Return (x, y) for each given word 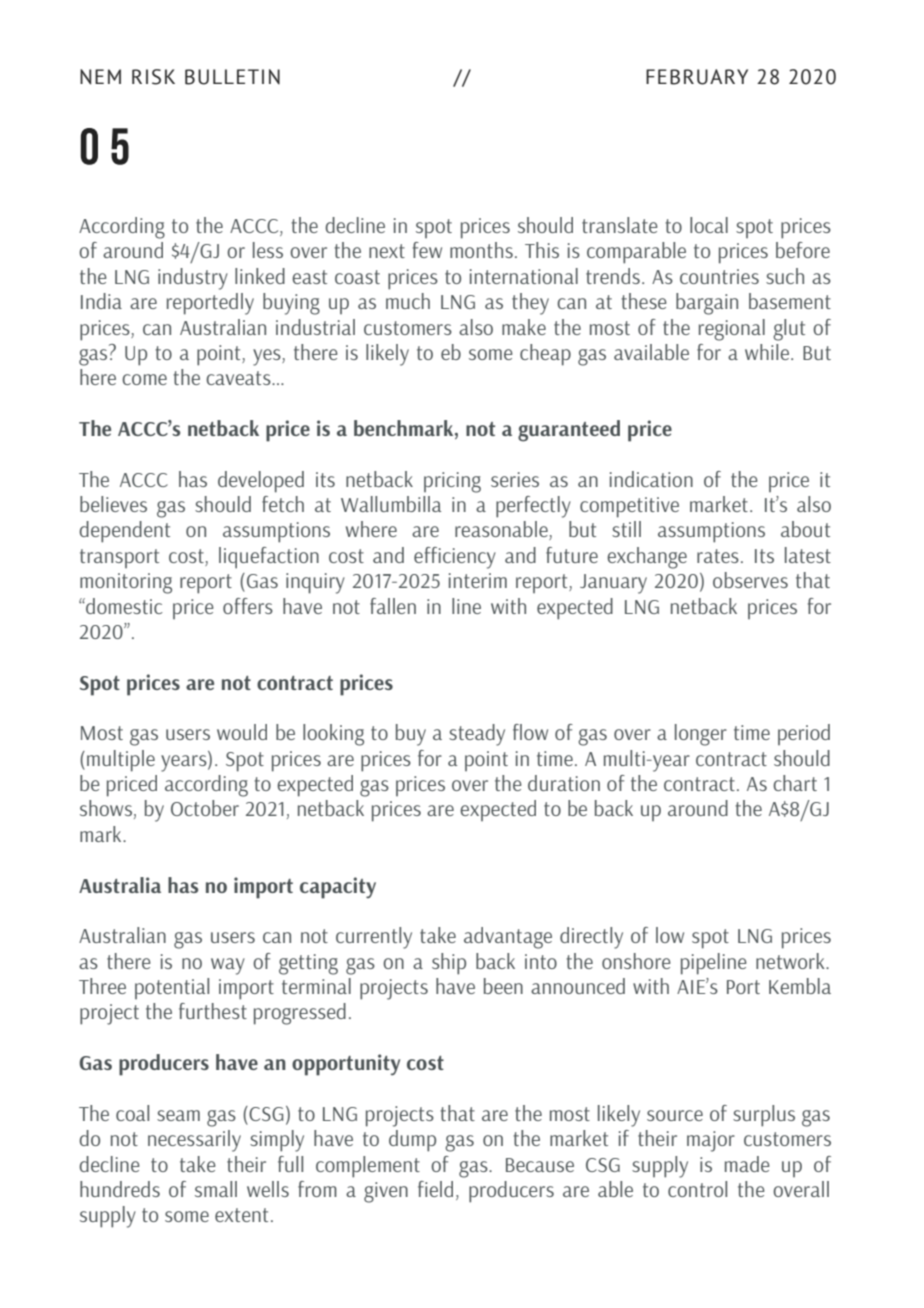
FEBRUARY (697, 77)
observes (750, 580)
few (427, 250)
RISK (153, 77)
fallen (393, 606)
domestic (123, 606)
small (216, 1189)
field (435, 1189)
